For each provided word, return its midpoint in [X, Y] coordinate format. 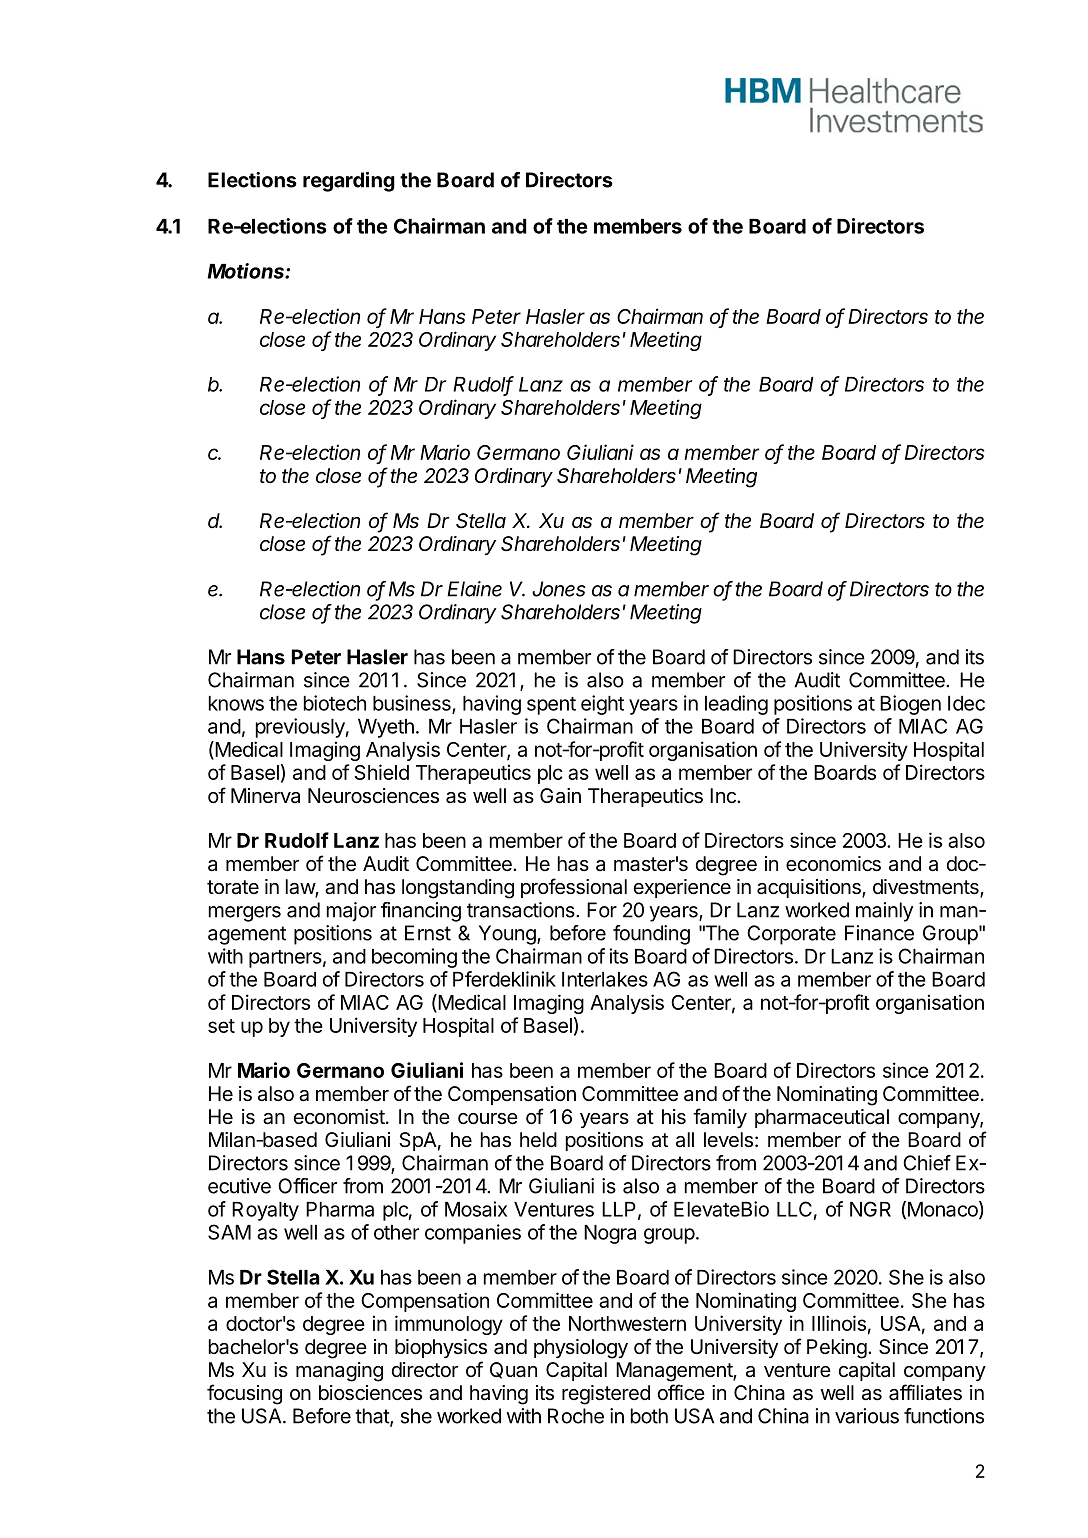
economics [833, 864]
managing [339, 1372]
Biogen [910, 705]
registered [606, 1395]
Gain [560, 796]
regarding [349, 182]
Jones [559, 589]
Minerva [265, 795]
